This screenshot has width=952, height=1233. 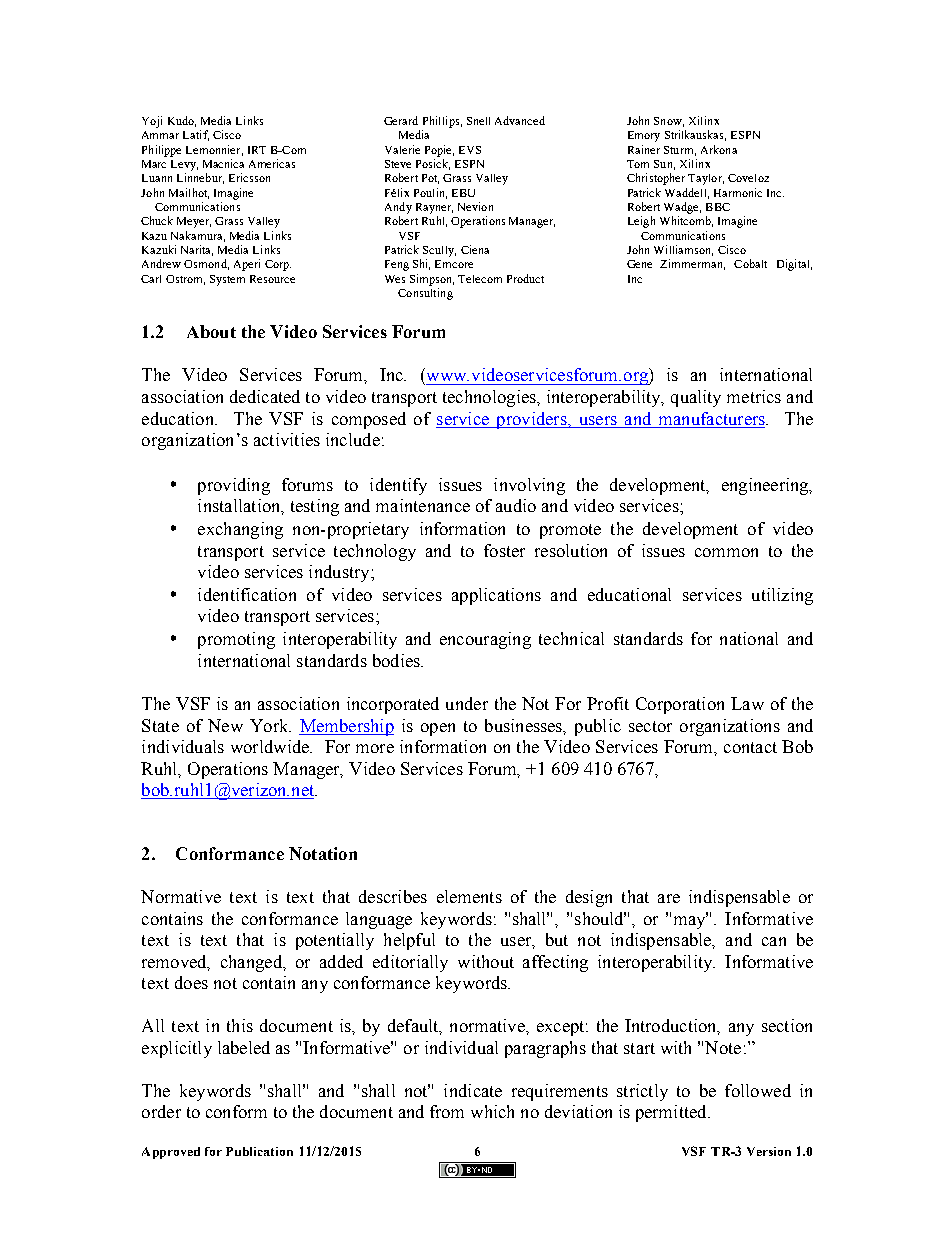 I want to click on quality, so click(x=696, y=398).
